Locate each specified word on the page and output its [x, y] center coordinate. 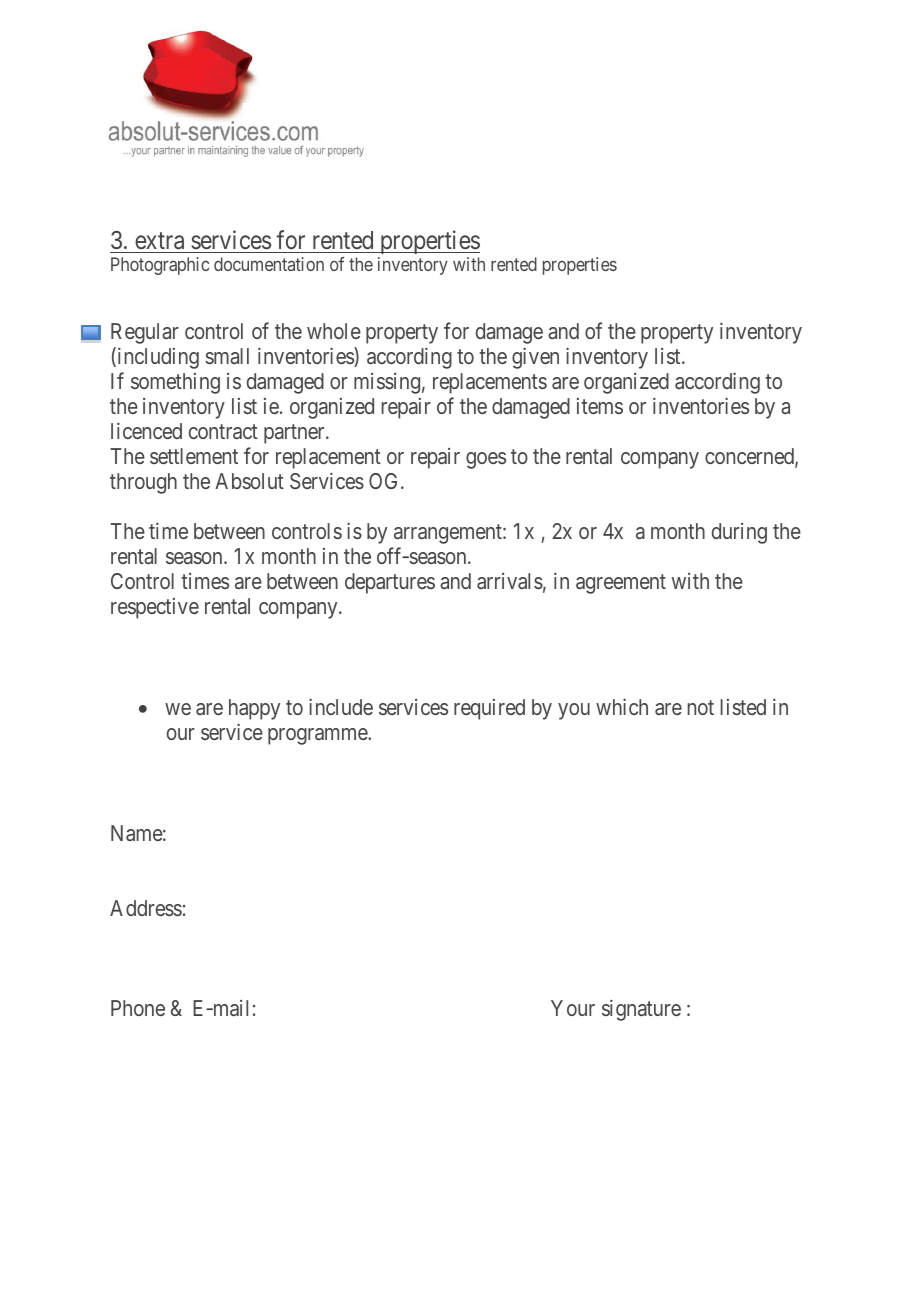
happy [254, 709]
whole [334, 331]
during [739, 533]
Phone [138, 1008]
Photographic [160, 266]
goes [486, 460]
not [701, 708]
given [535, 358]
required [489, 709]
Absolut [249, 481]
